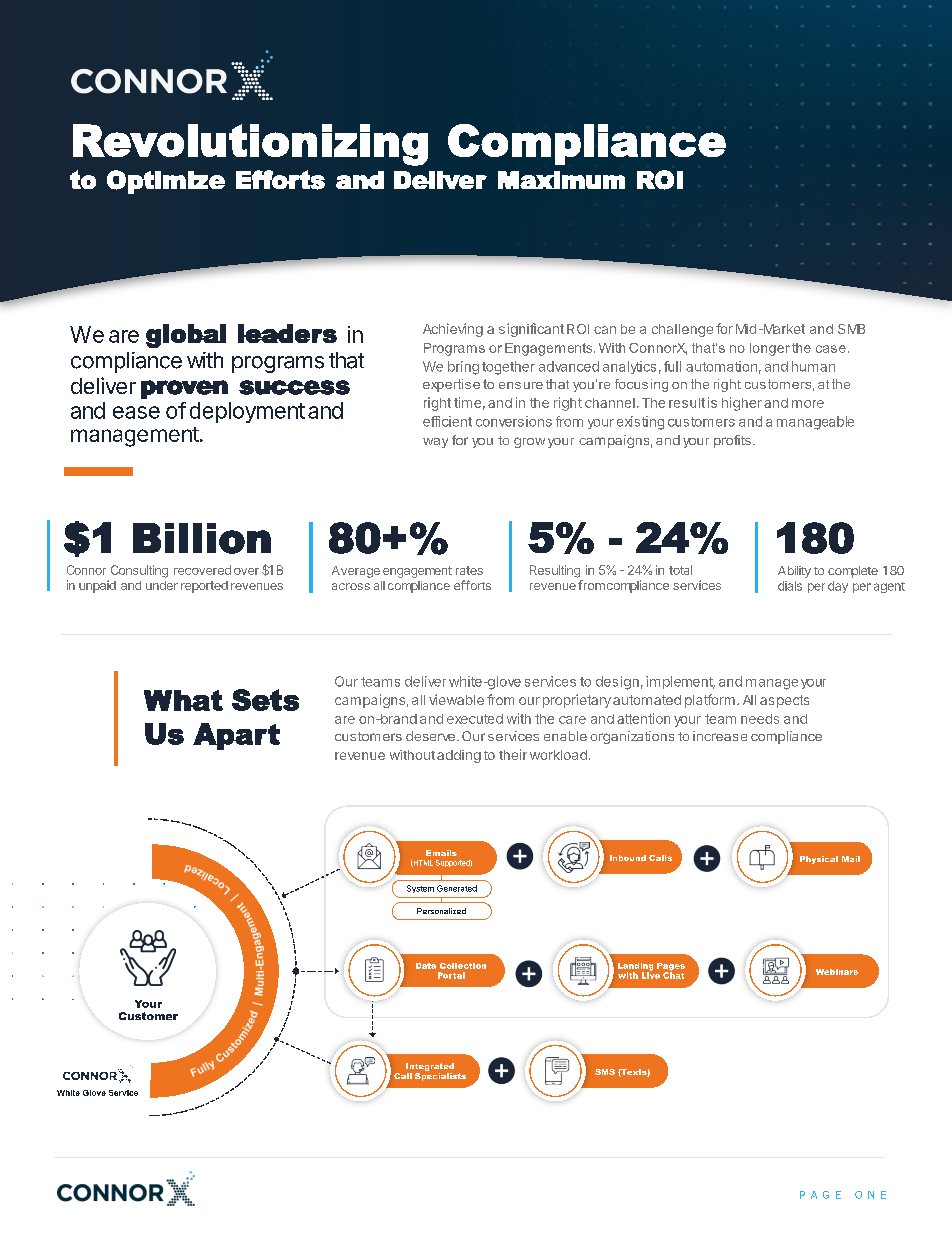 The height and width of the document is (1233, 952). I want to click on Apart, so click(236, 736).
